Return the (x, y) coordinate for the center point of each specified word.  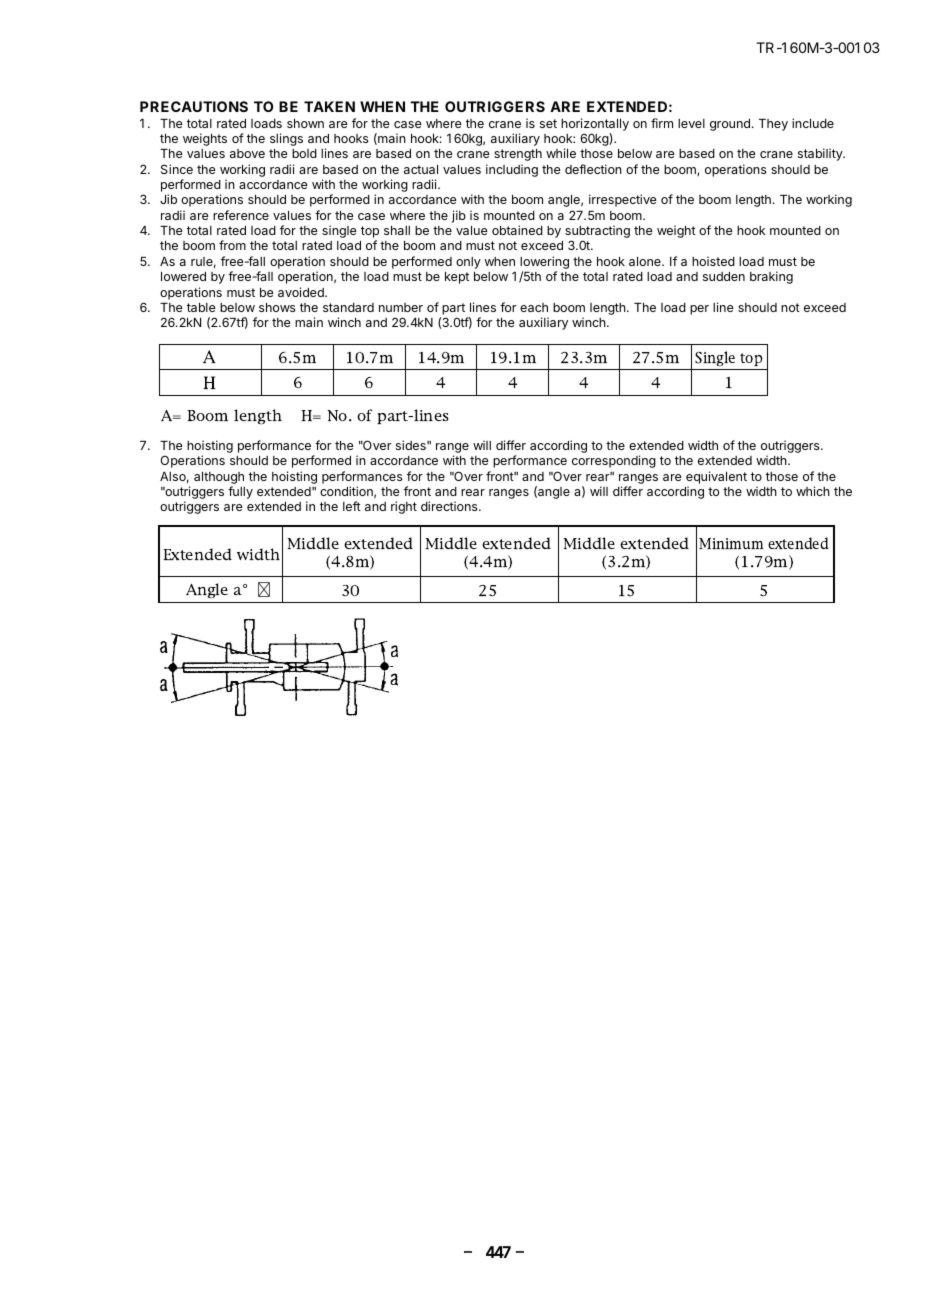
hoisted (713, 261)
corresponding (614, 461)
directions (450, 506)
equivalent (716, 477)
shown (305, 123)
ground (730, 125)
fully (240, 492)
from (232, 245)
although (219, 478)
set (548, 123)
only (468, 263)
